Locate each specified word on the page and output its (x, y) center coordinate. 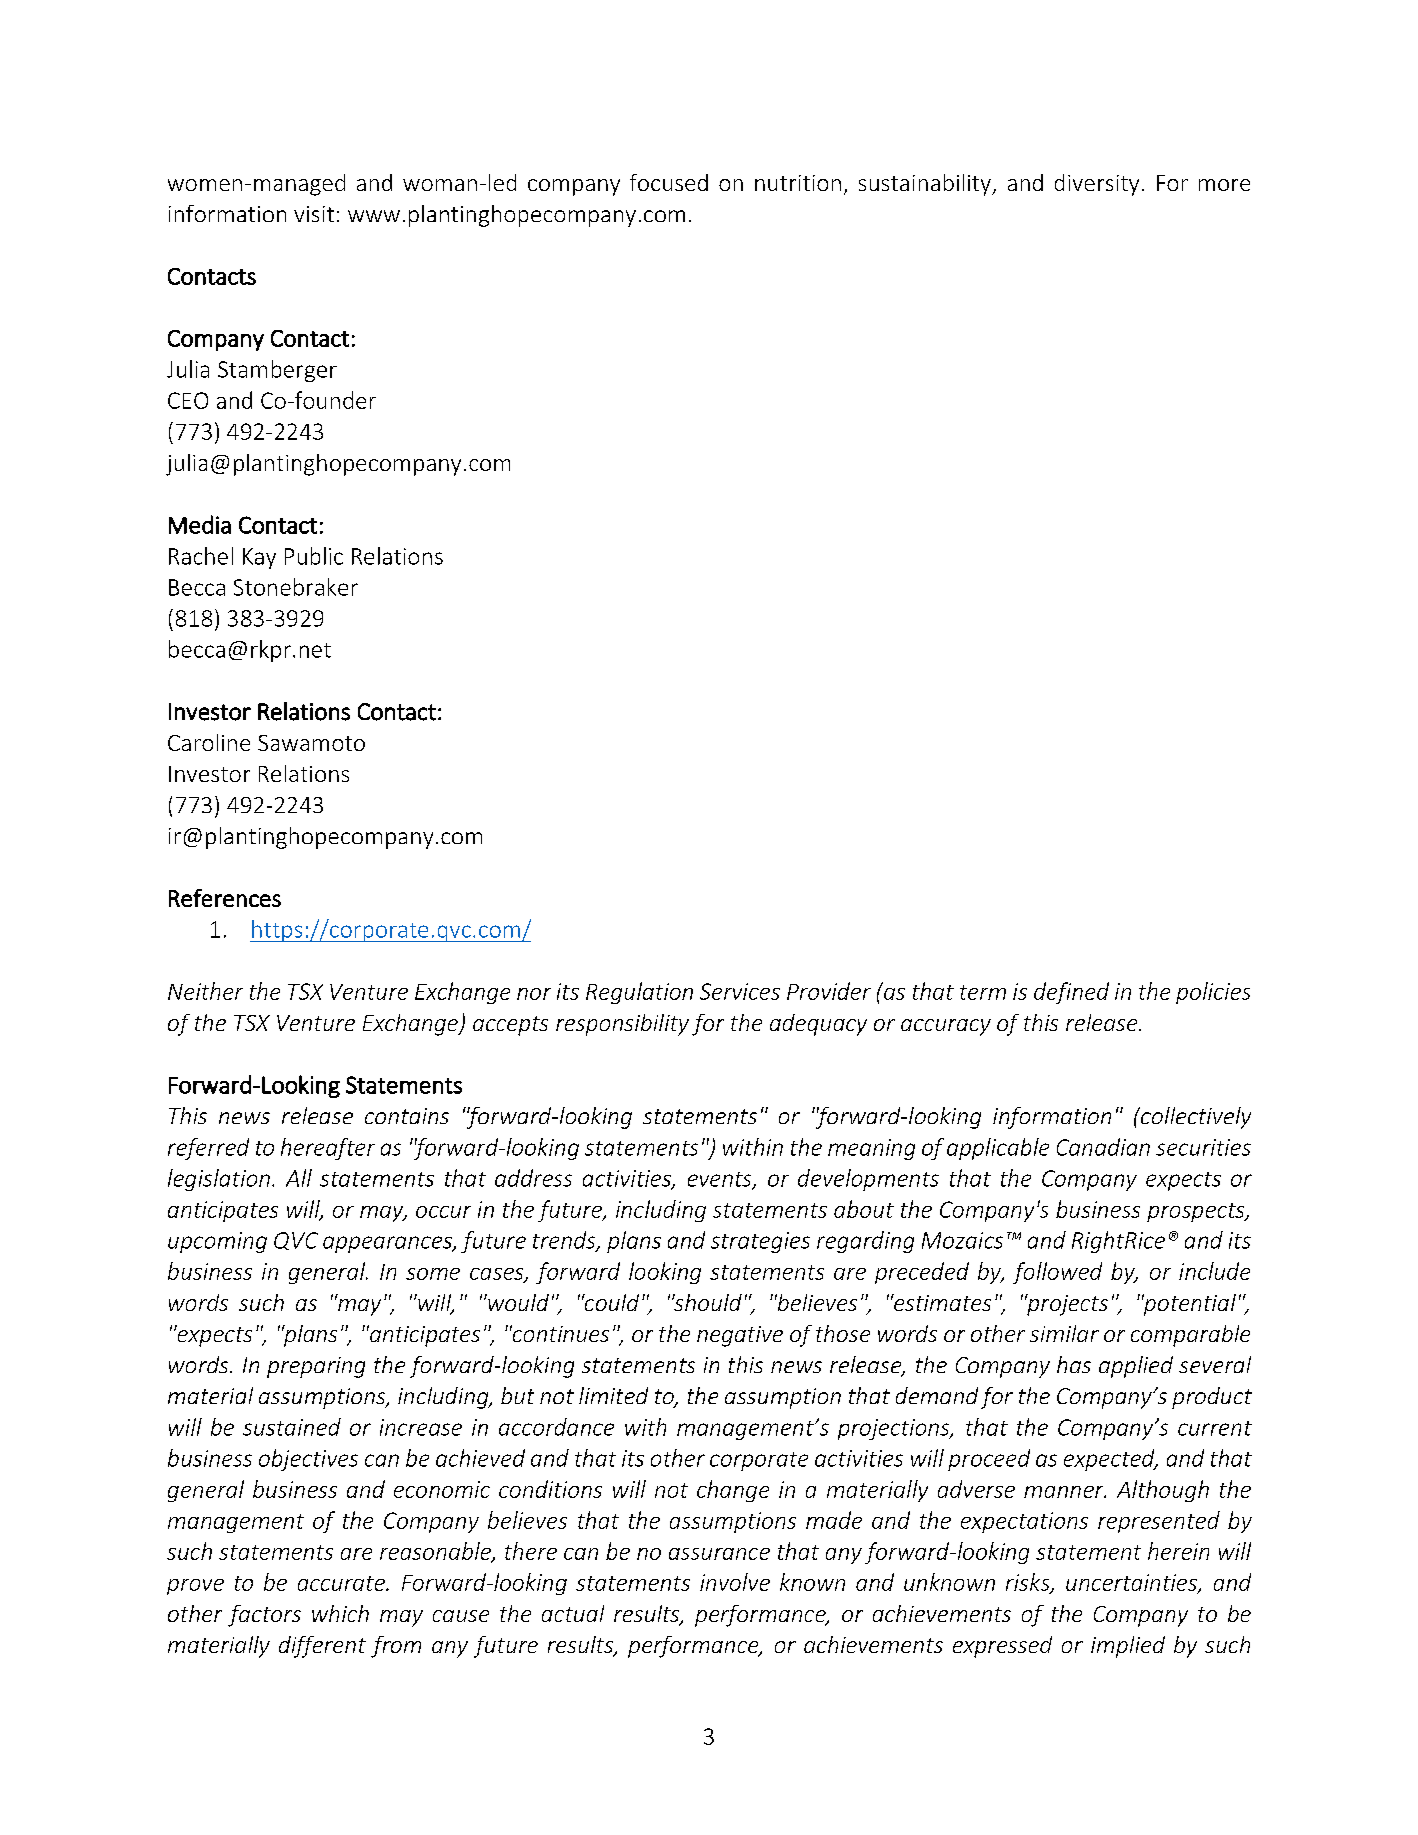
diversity (1097, 185)
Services (740, 991)
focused (669, 182)
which (340, 1613)
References (225, 898)
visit (314, 214)
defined (1071, 993)
